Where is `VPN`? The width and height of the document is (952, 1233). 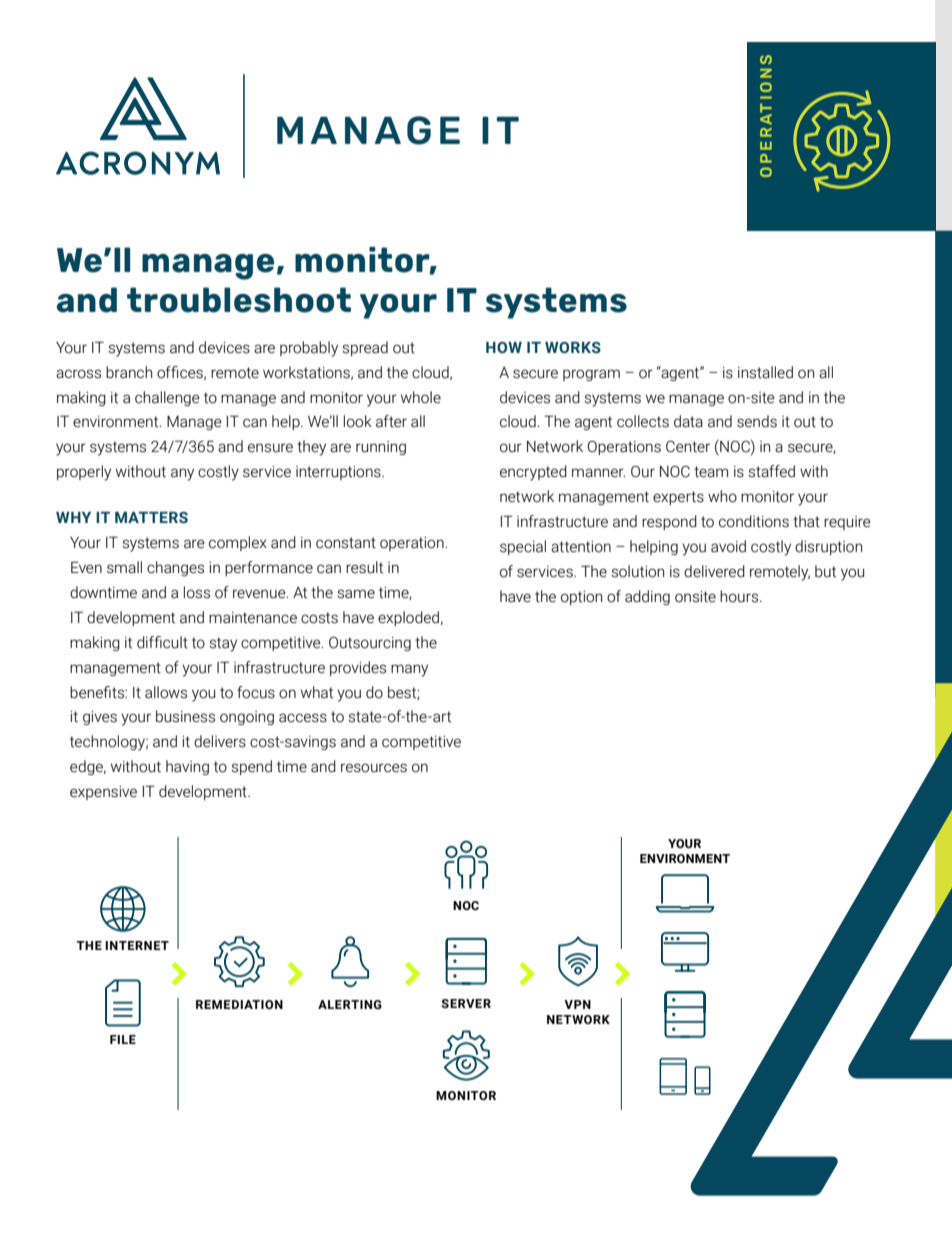
VPN is located at coordinates (577, 1004).
